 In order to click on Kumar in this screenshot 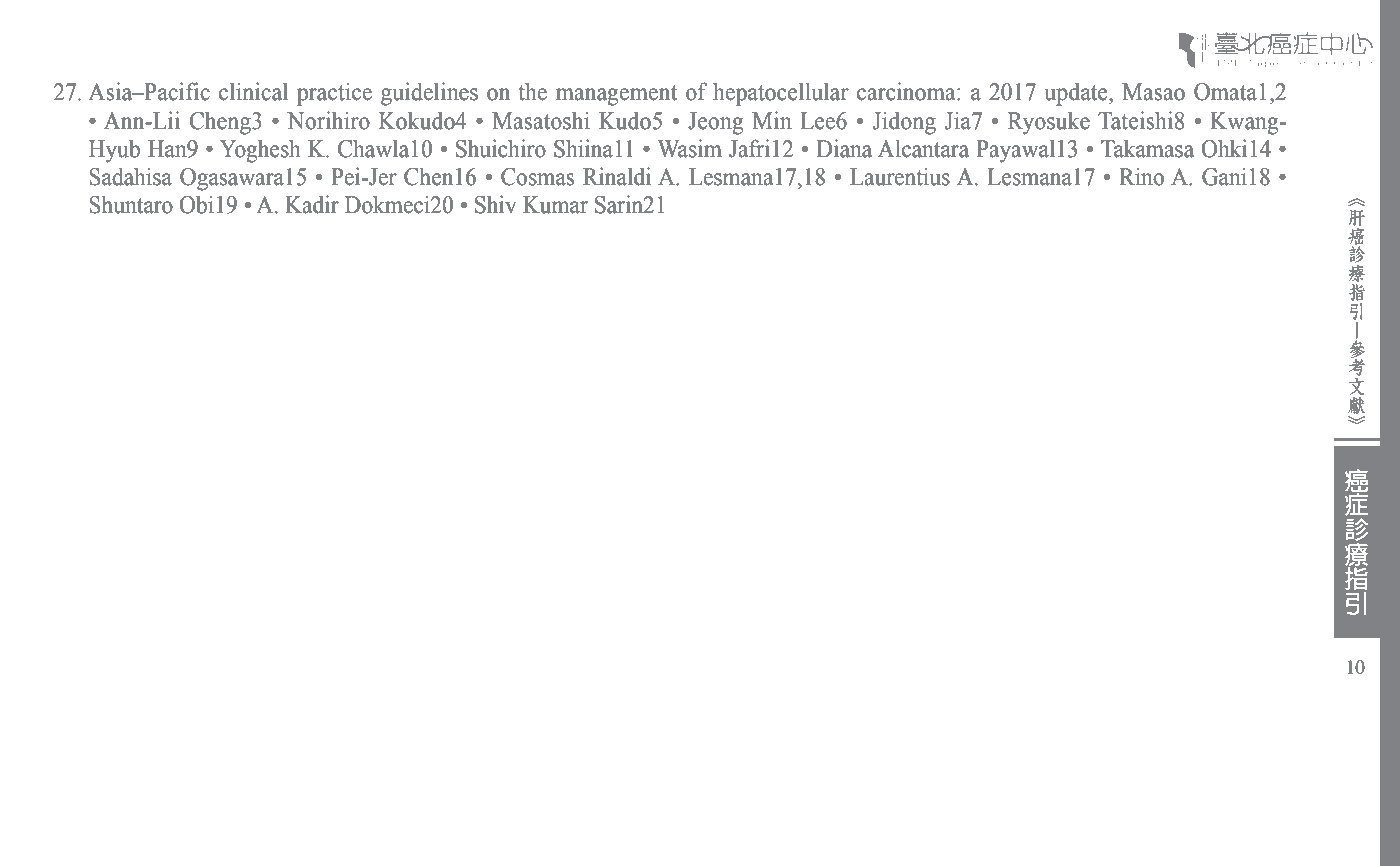, I will do `click(555, 205)`.
